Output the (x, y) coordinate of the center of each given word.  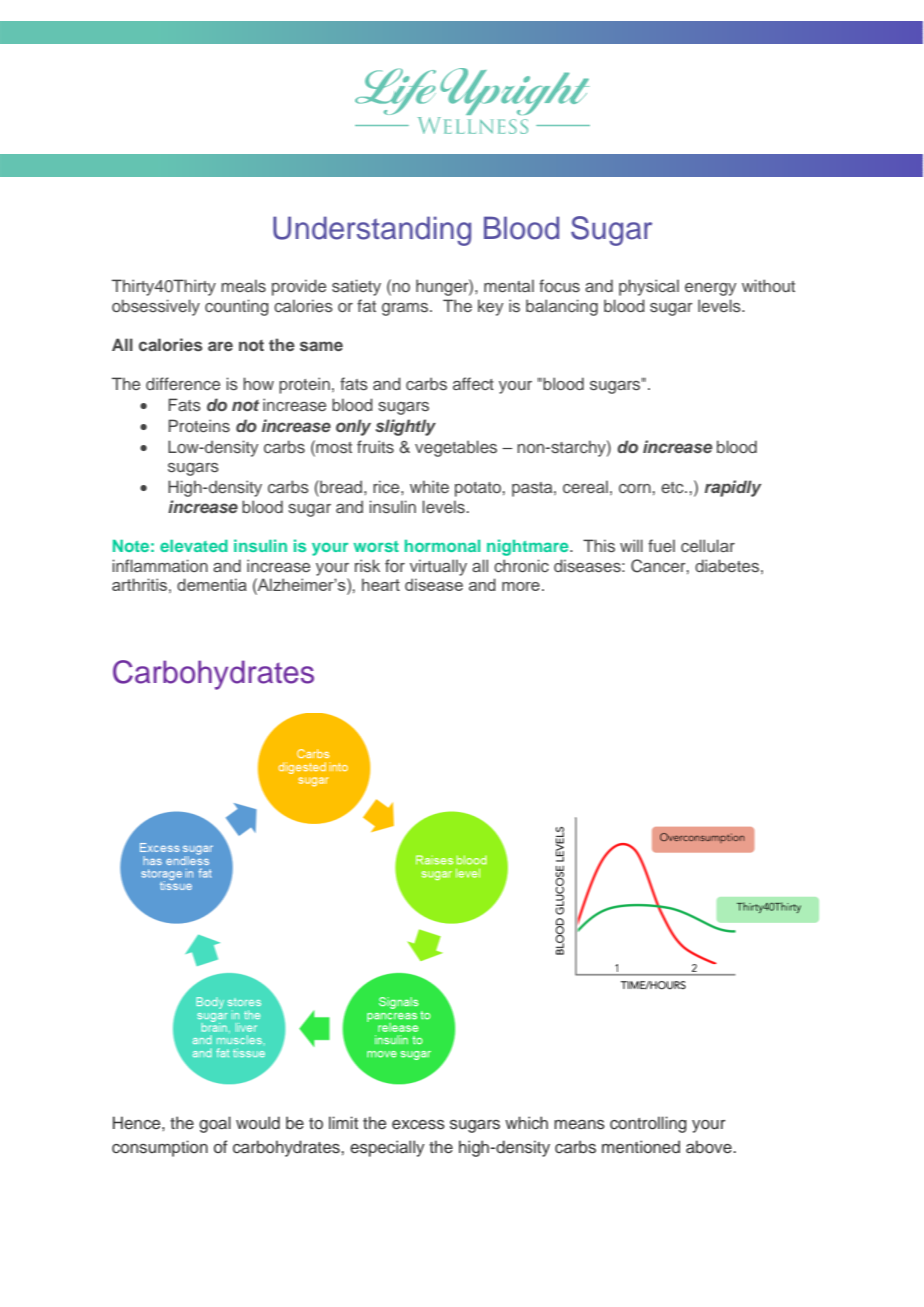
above (710, 1146)
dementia (212, 584)
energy (711, 289)
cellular (708, 545)
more (521, 586)
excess (418, 1125)
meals (243, 285)
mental (509, 285)
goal (215, 1124)
